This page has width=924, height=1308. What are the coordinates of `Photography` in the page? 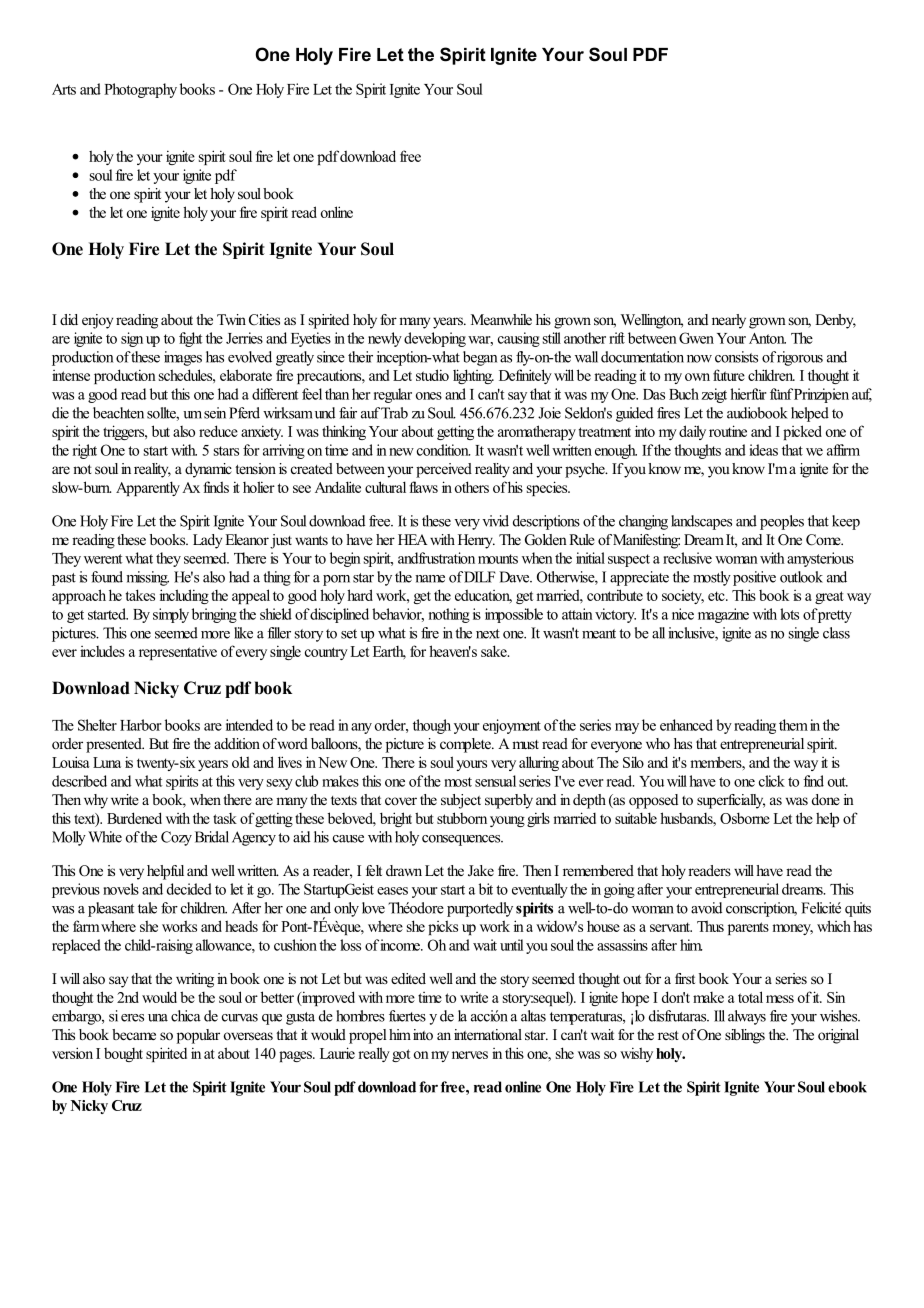 It's located at (140, 90).
